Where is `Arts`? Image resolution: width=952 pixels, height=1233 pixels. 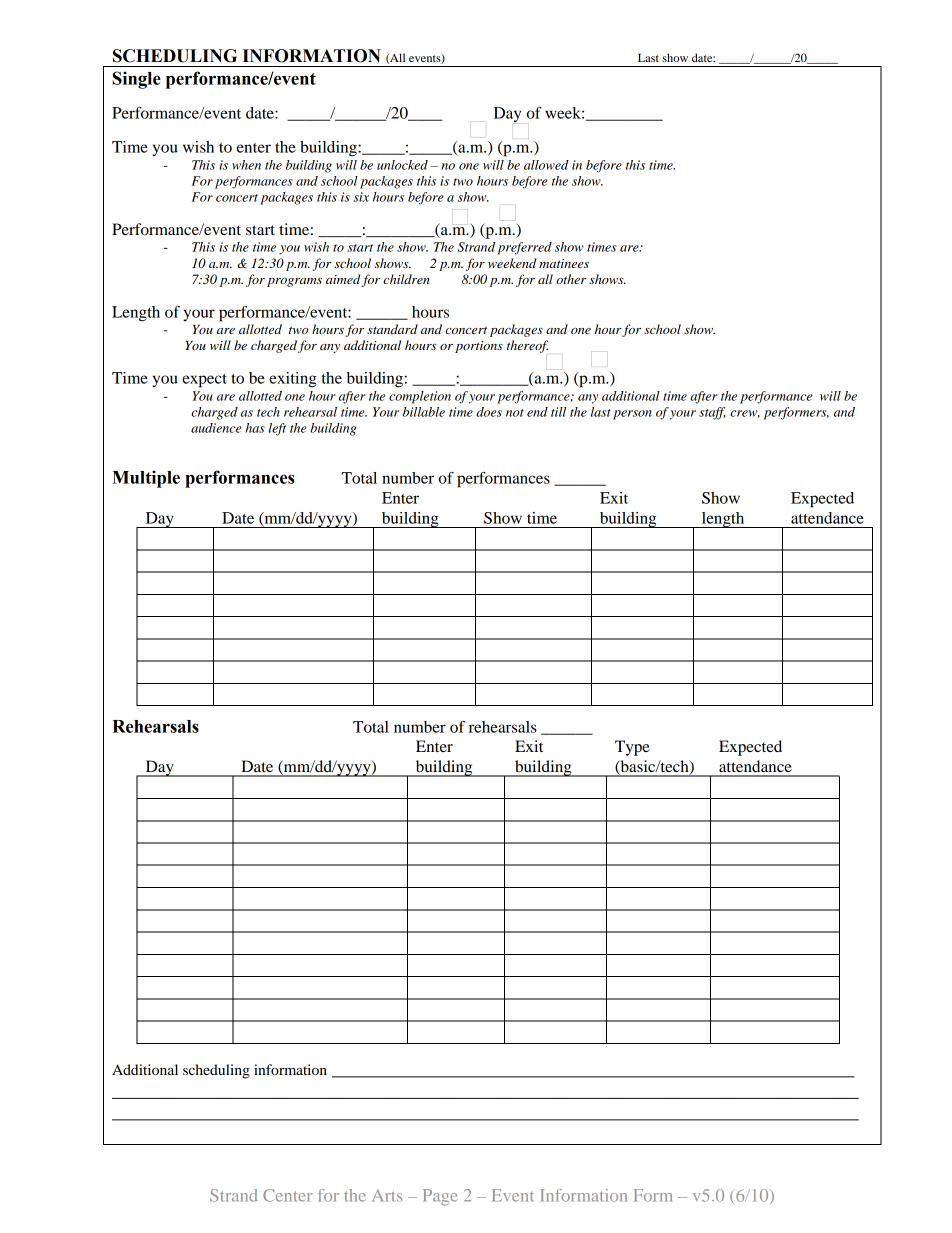
Arts is located at coordinates (387, 1195).
